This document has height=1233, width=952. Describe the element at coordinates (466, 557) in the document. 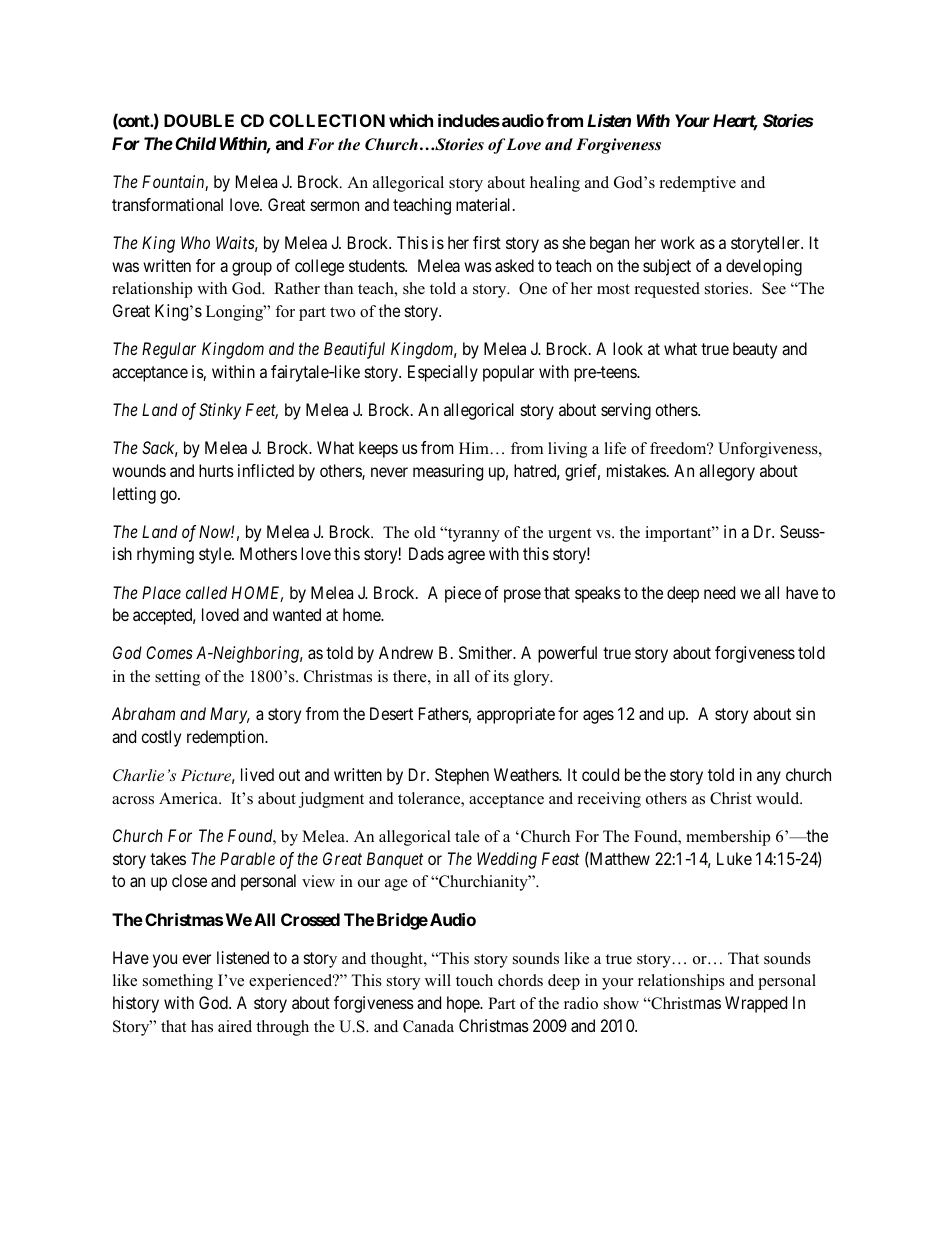

I see `agree` at that location.
